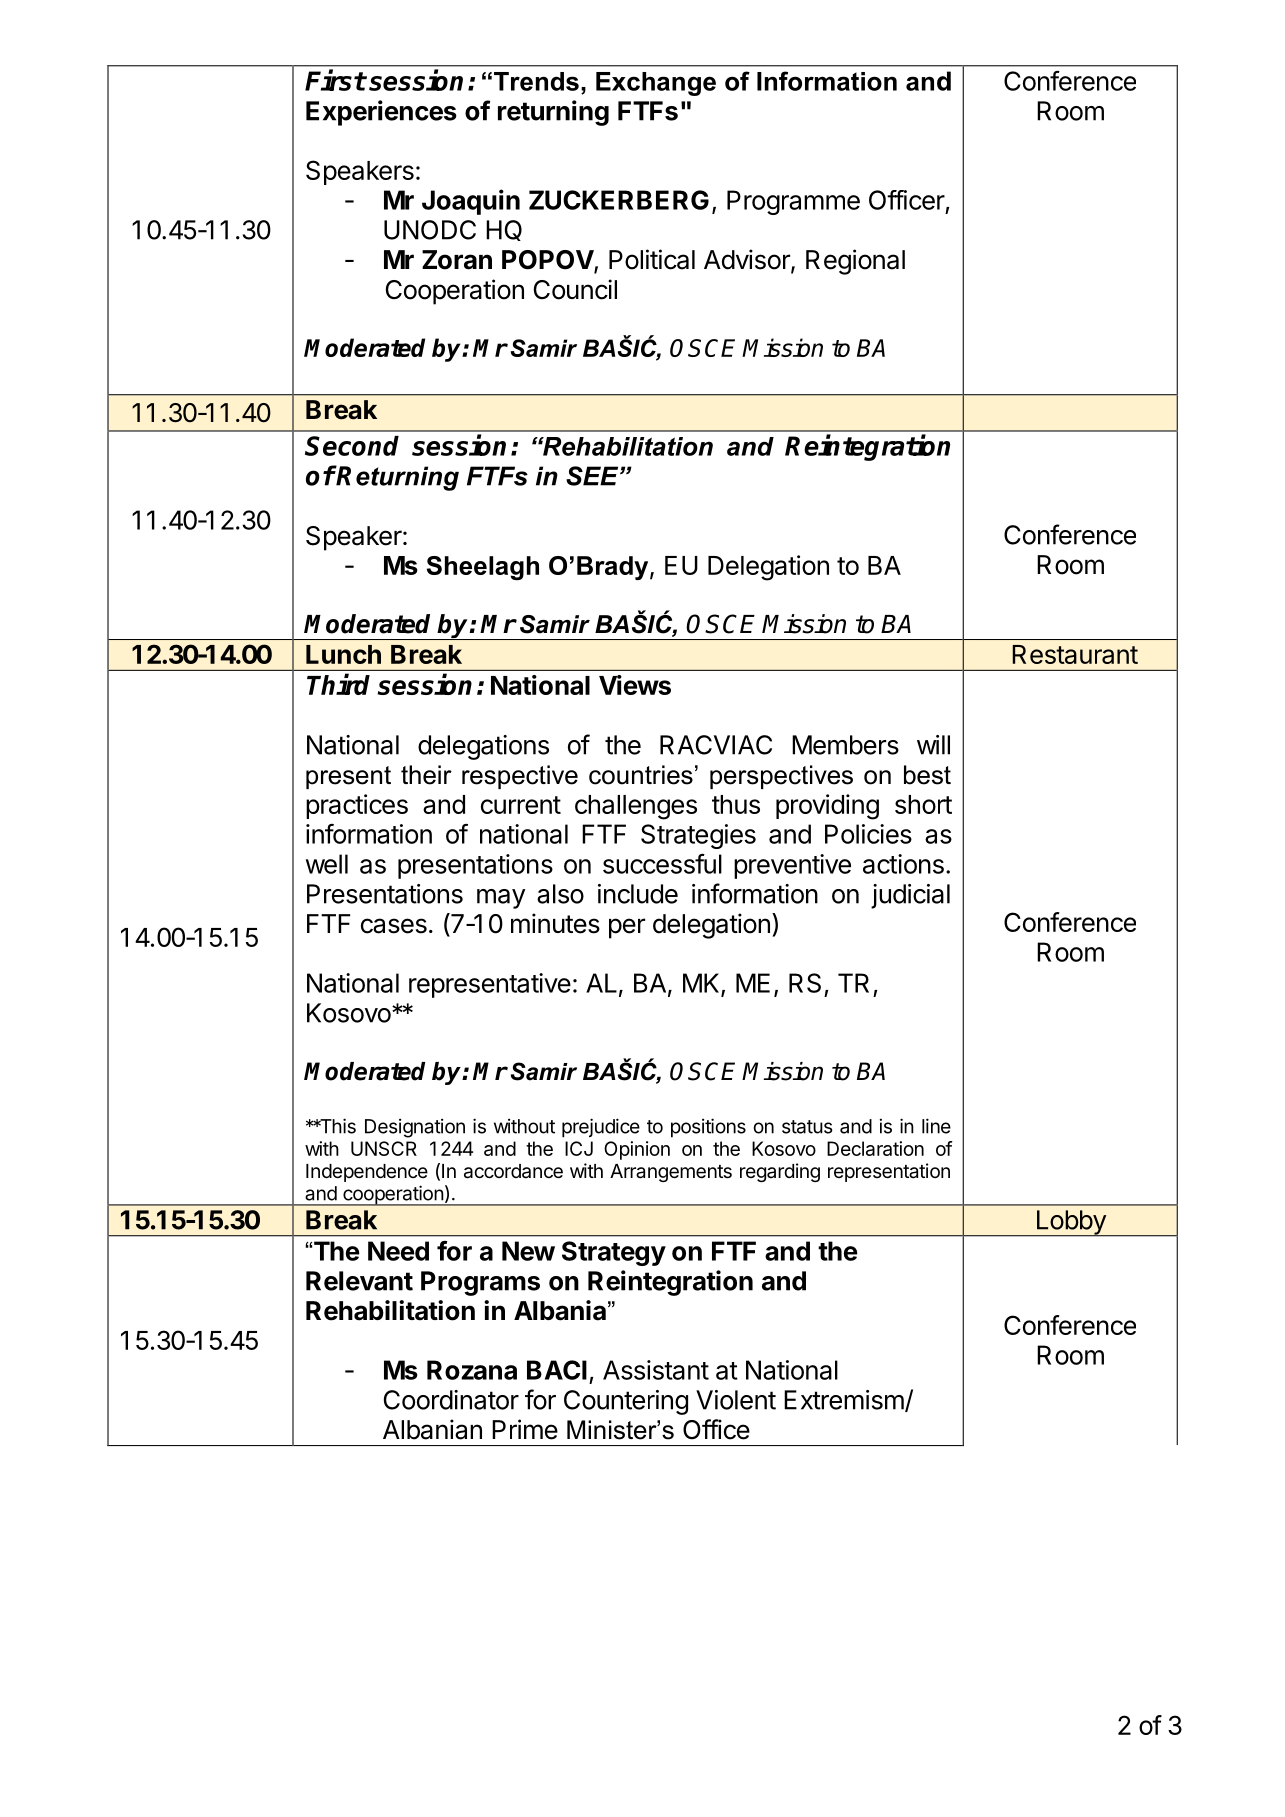 The image size is (1285, 1817). What do you see at coordinates (656, 84) in the document?
I see `Exchange` at bounding box center [656, 84].
